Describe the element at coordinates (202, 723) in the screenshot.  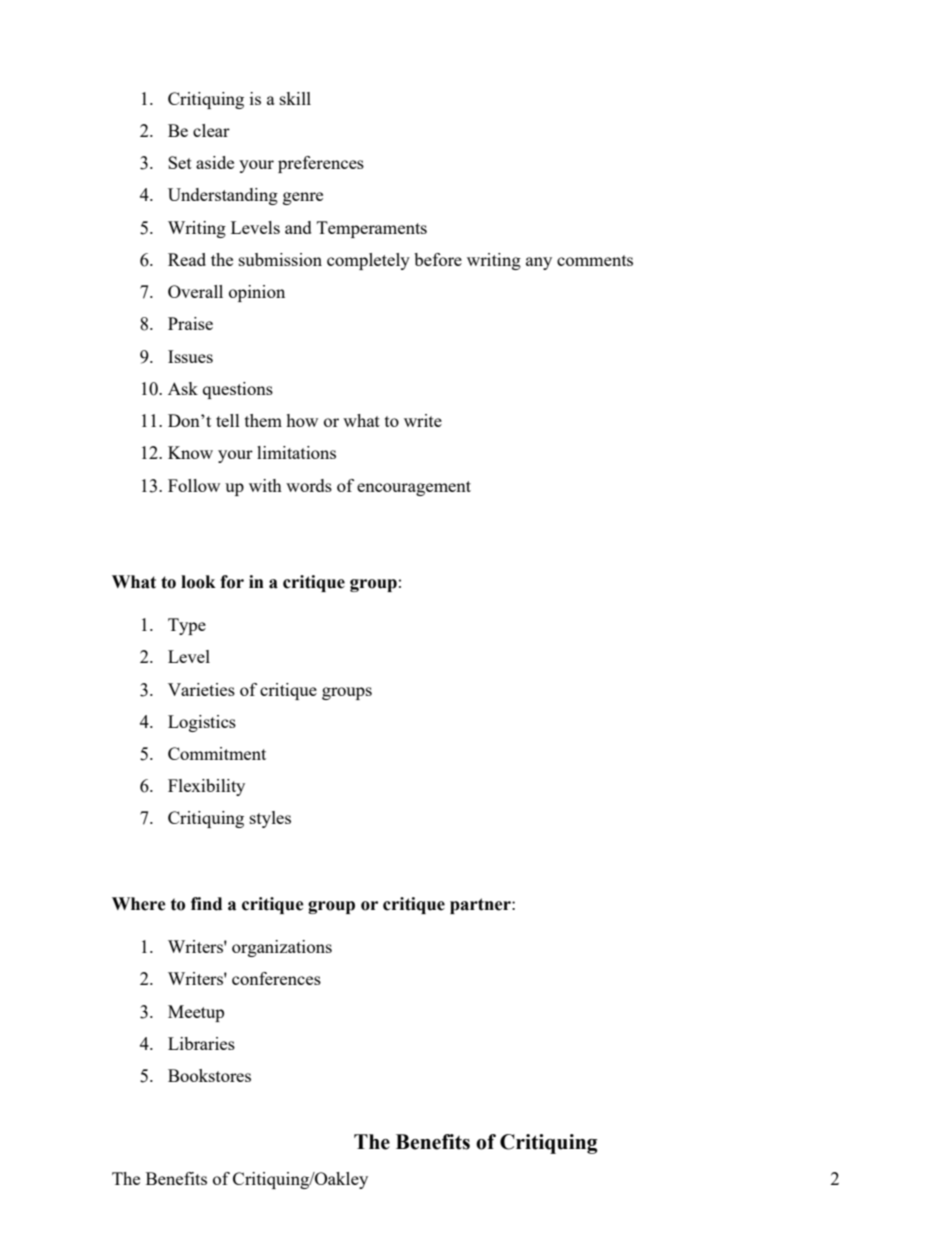
I see `Logistics` at that location.
